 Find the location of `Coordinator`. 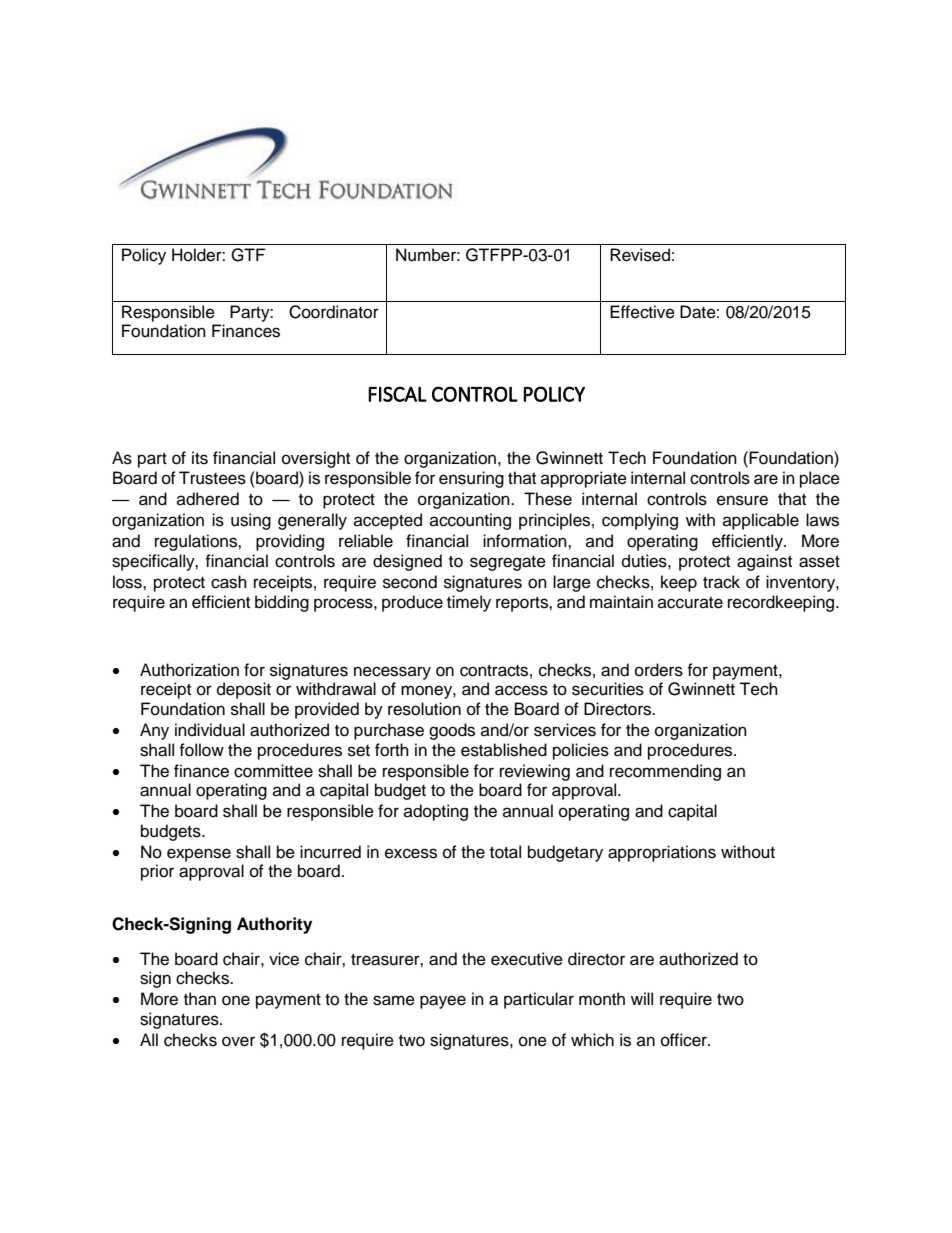

Coordinator is located at coordinates (334, 312).
